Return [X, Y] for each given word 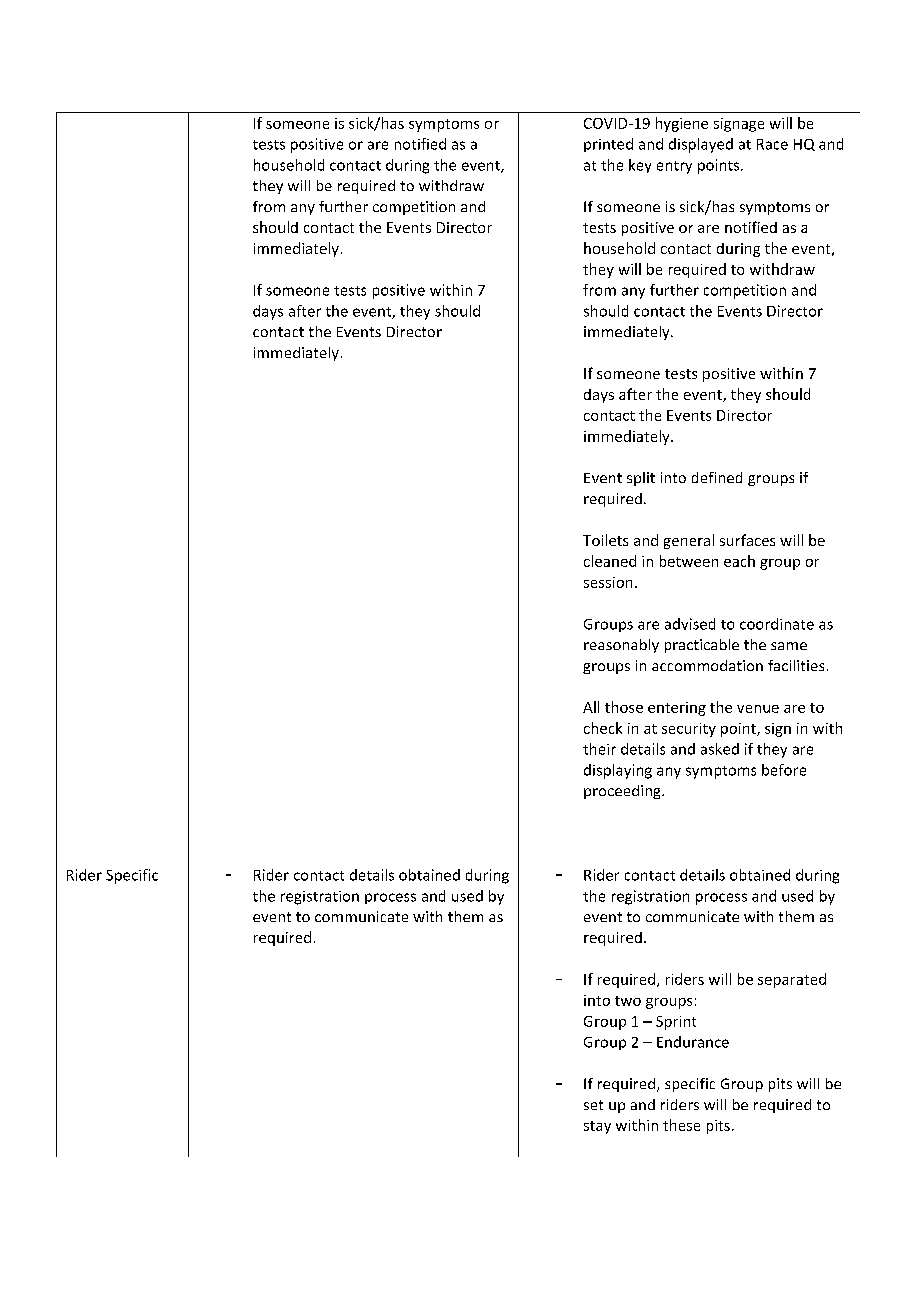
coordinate [777, 624]
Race [772, 144]
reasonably [621, 646]
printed [608, 145]
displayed [701, 145]
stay [597, 1127]
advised [690, 624]
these [681, 1125]
